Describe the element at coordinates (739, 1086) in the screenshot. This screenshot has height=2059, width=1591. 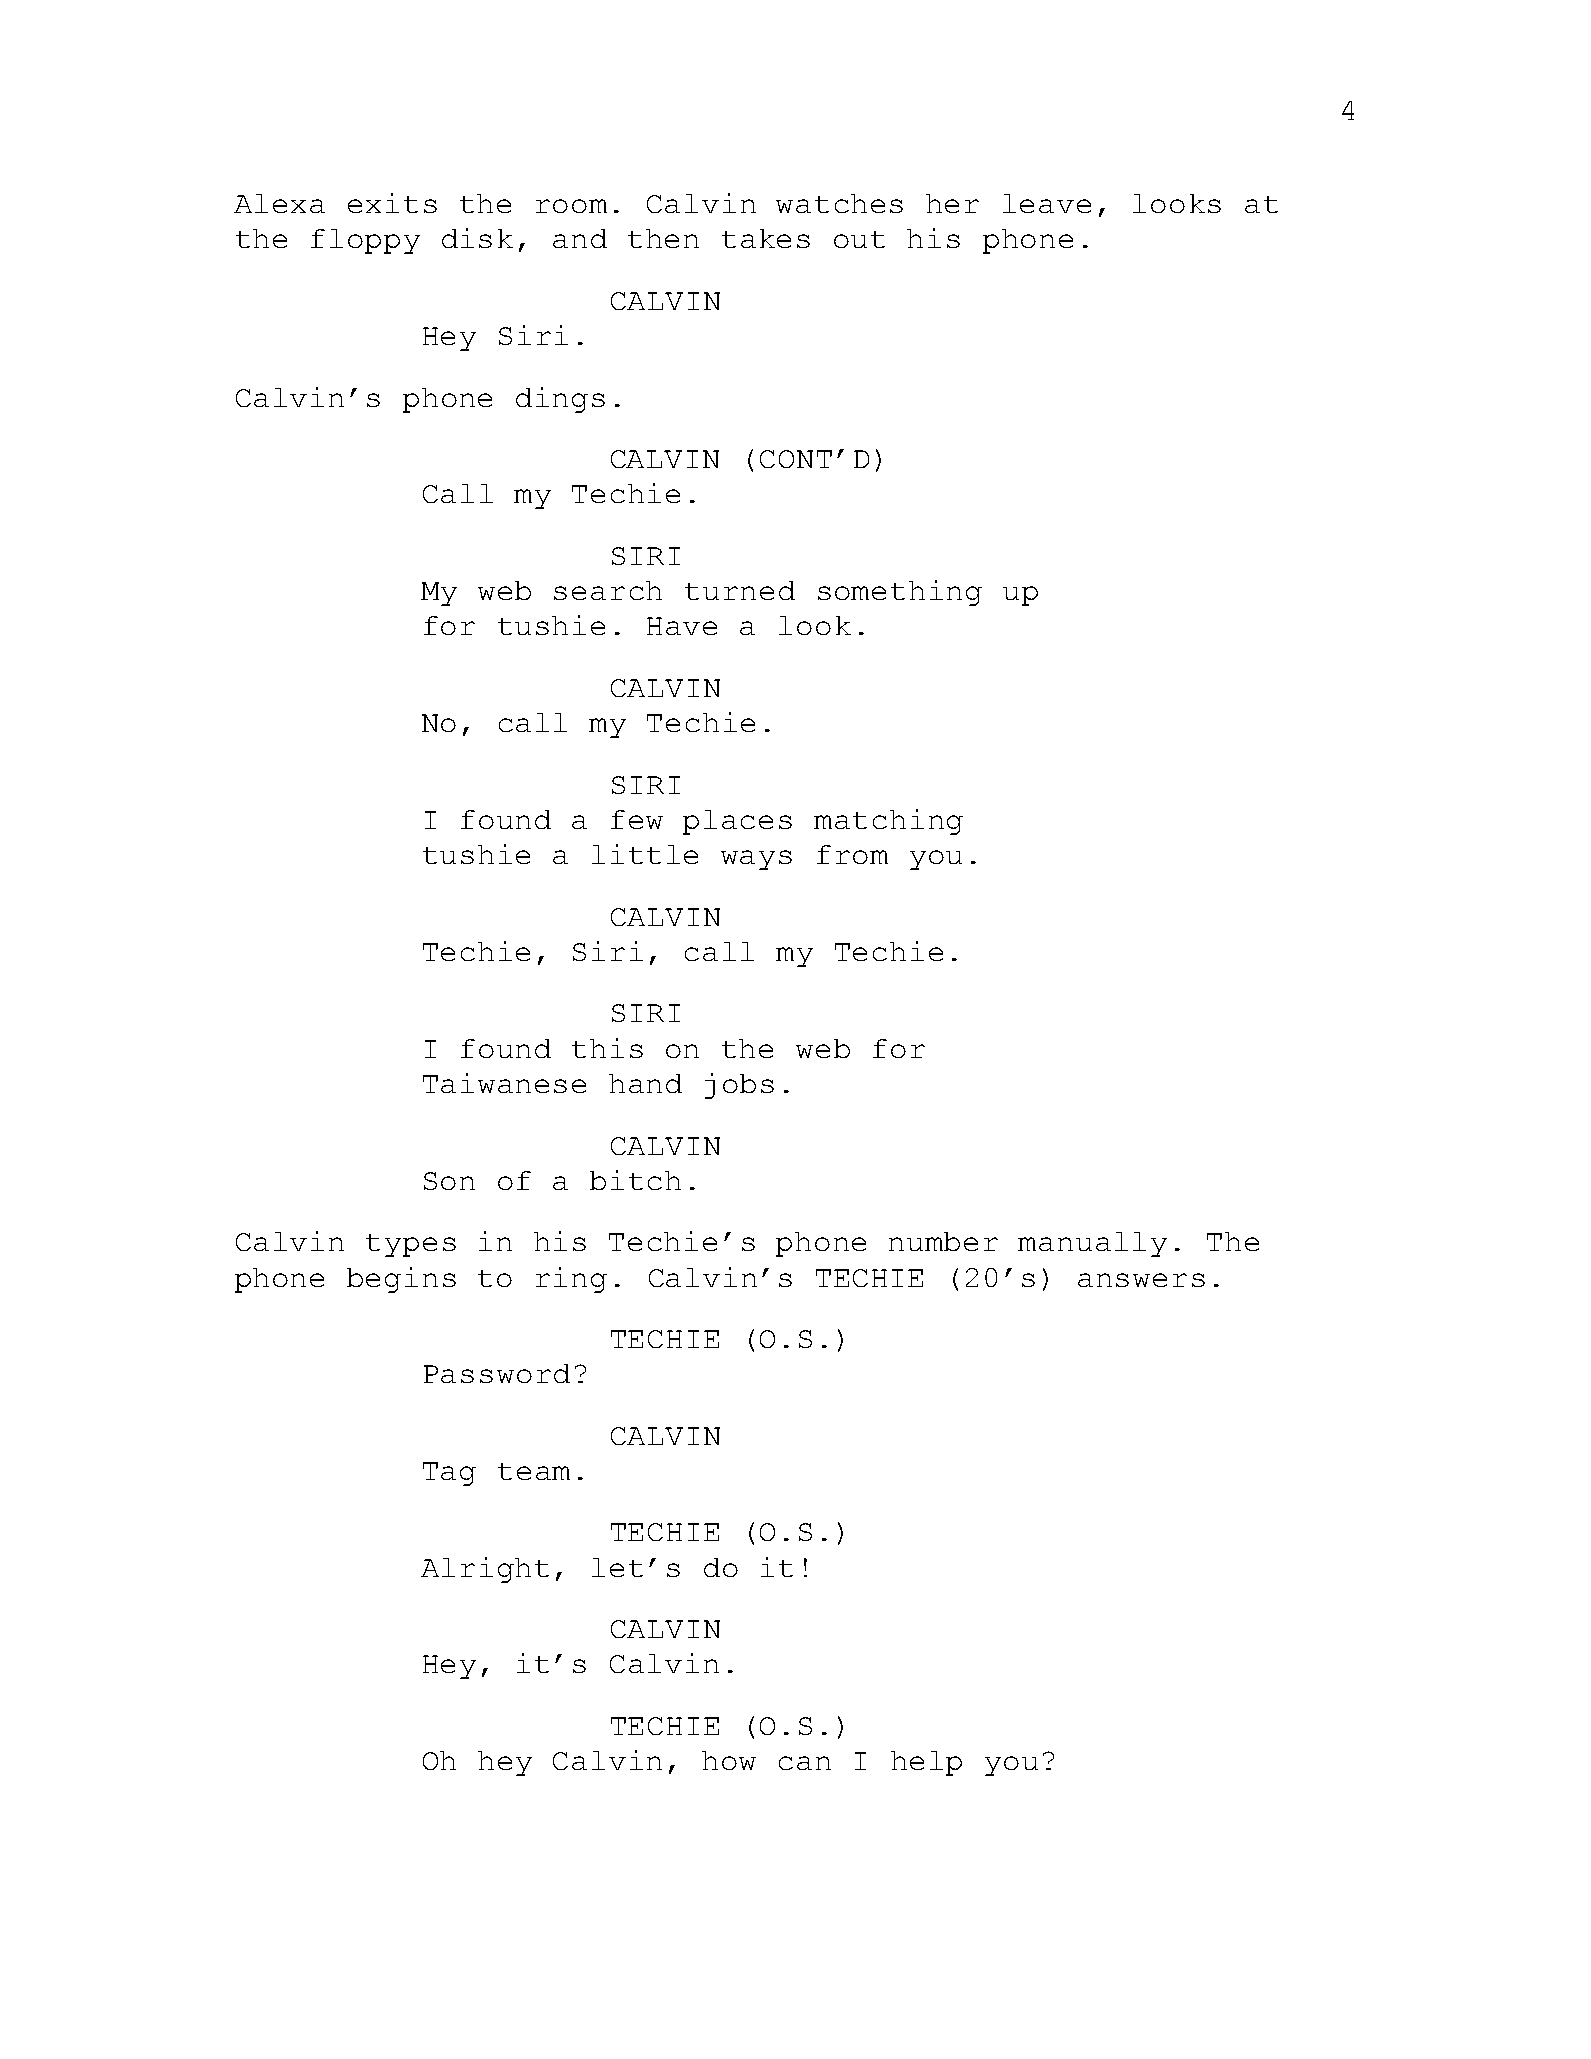
I see `jobs` at that location.
